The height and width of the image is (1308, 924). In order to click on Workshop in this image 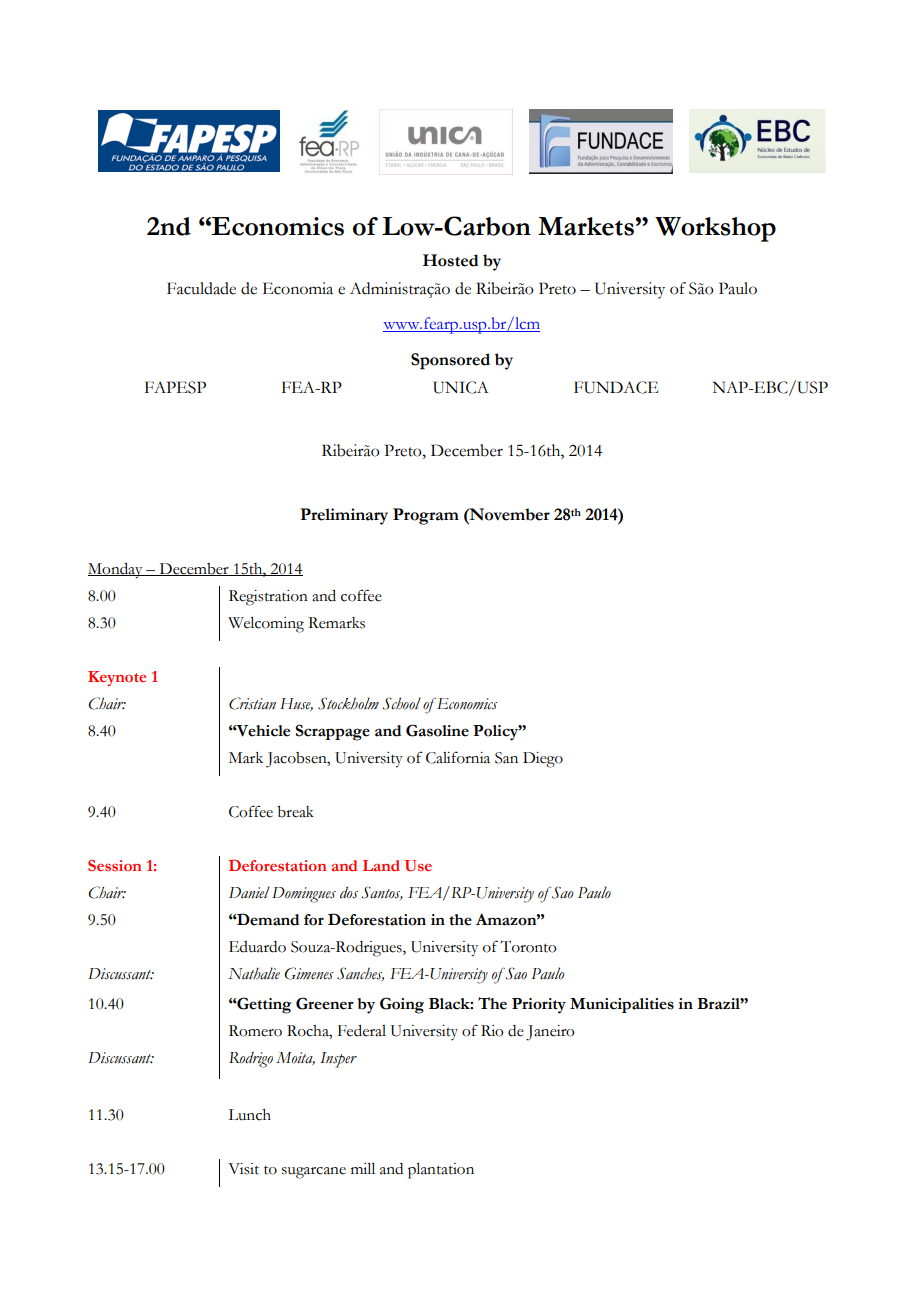, I will do `click(715, 229)`.
